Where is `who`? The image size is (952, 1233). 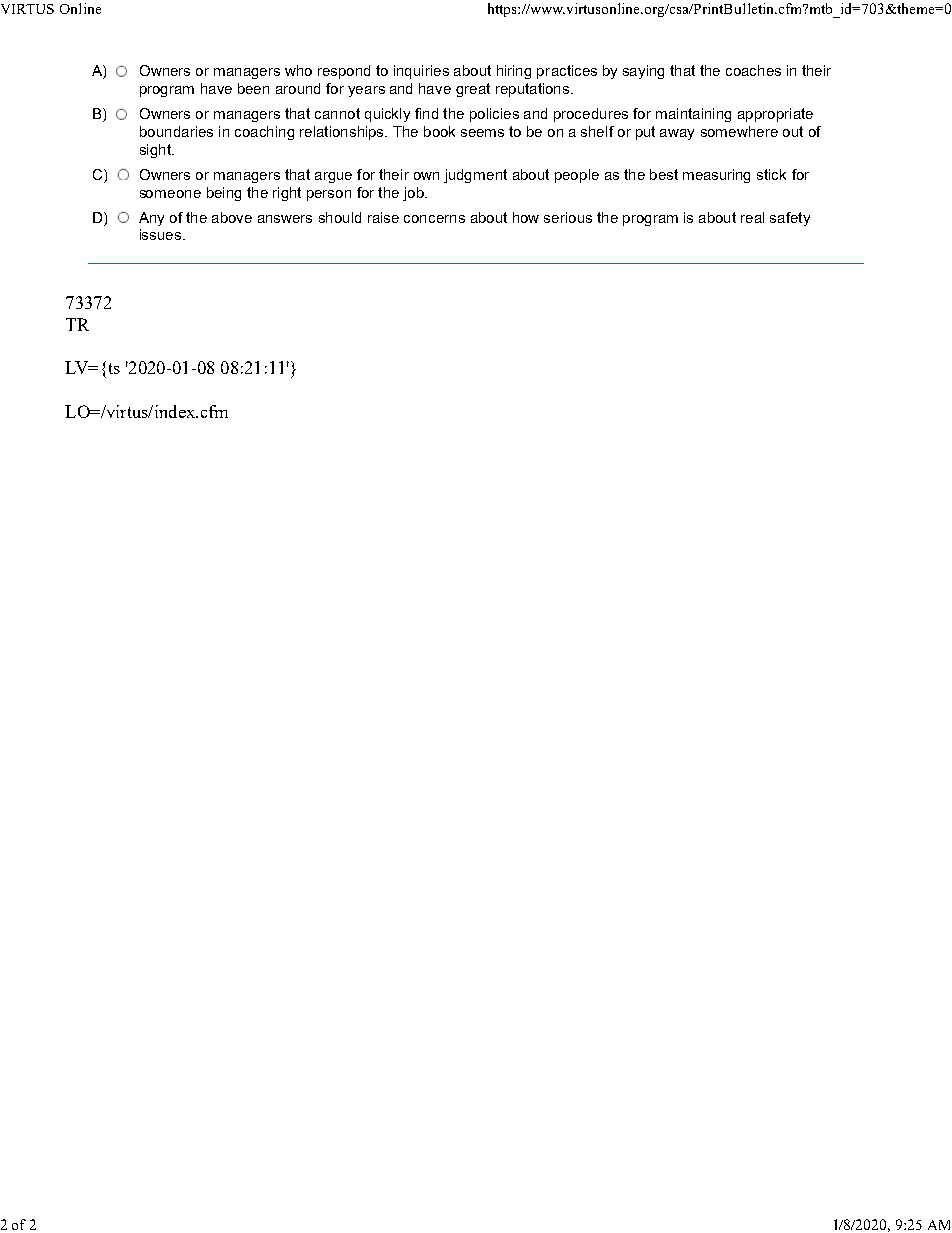 who is located at coordinates (298, 70).
